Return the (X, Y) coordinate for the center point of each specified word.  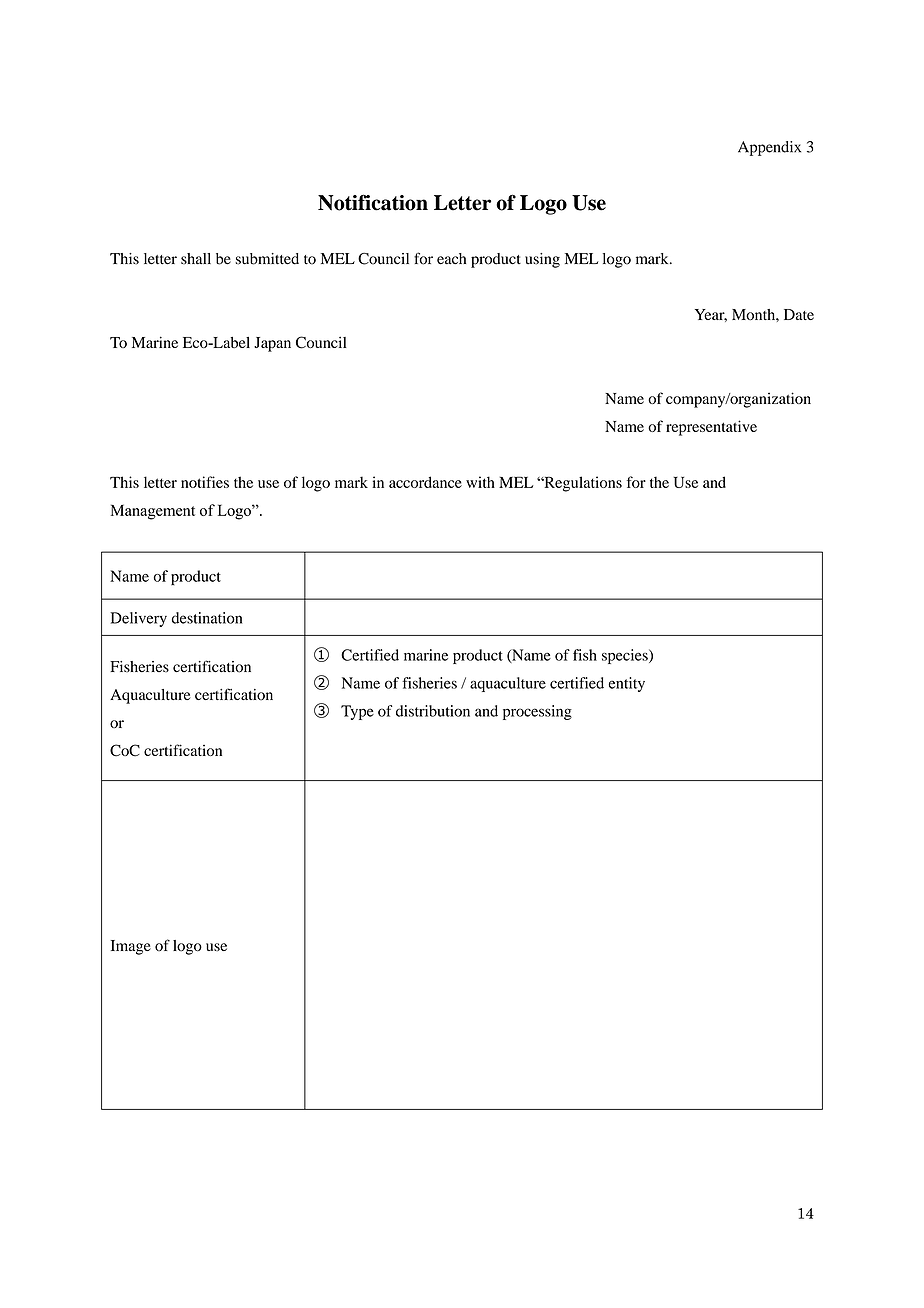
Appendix (769, 148)
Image (131, 947)
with (480, 482)
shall (196, 259)
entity (627, 684)
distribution (433, 711)
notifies (205, 482)
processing (537, 712)
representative (711, 428)
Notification (373, 202)
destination (207, 618)
